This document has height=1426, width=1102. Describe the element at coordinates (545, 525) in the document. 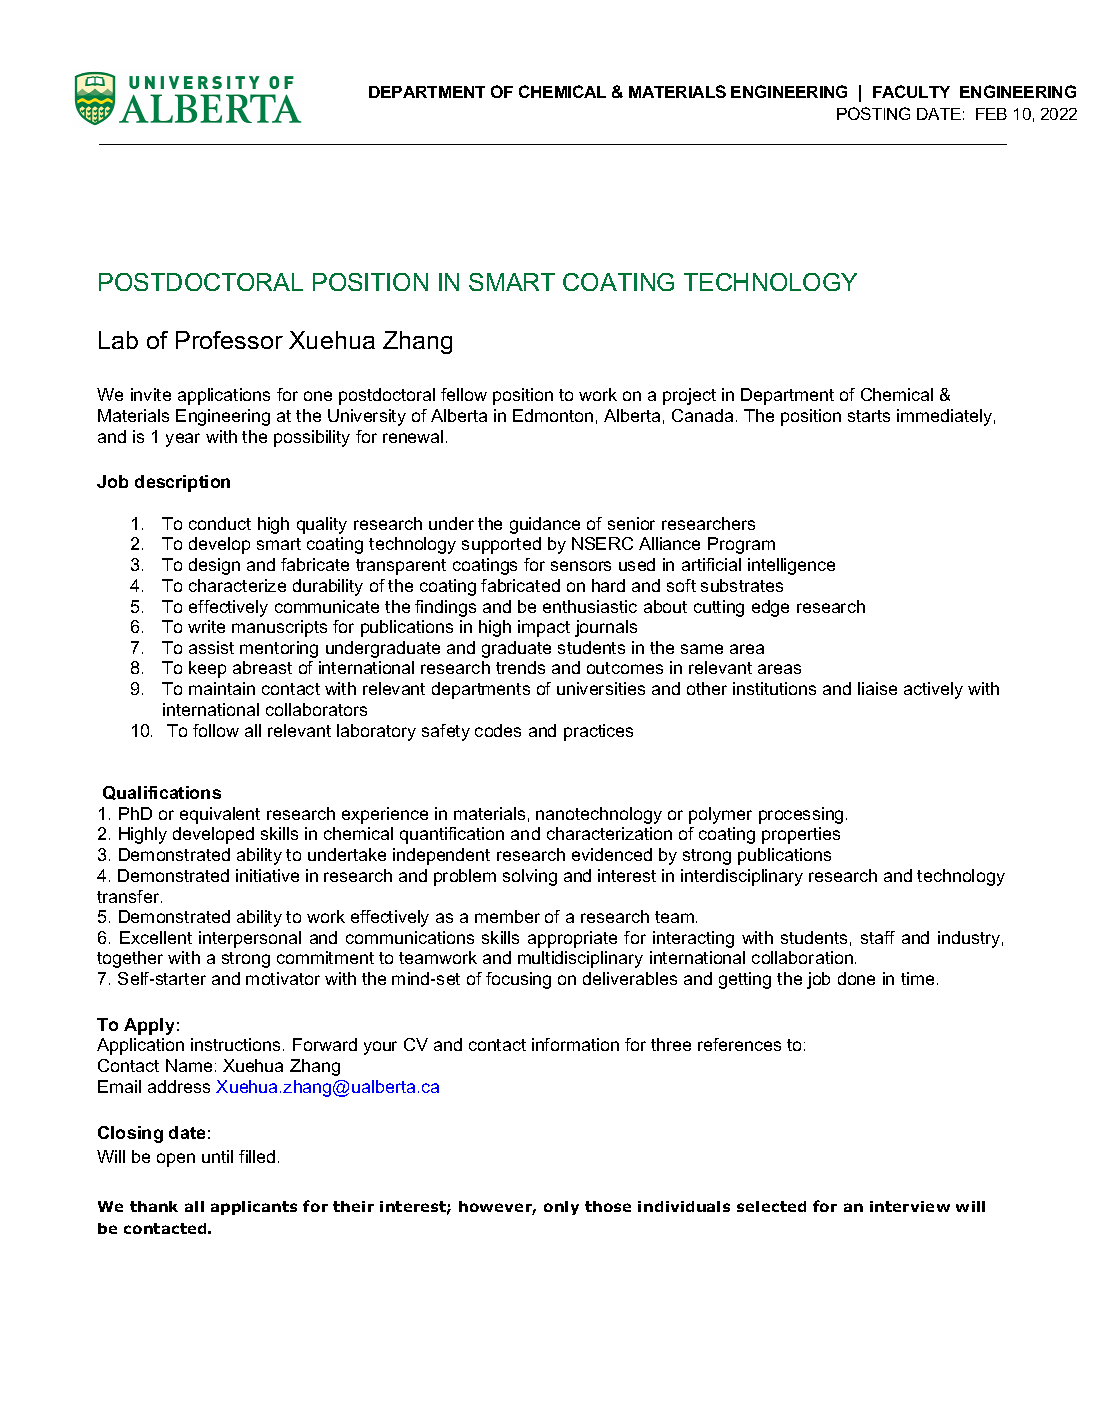

I see `guidance` at that location.
